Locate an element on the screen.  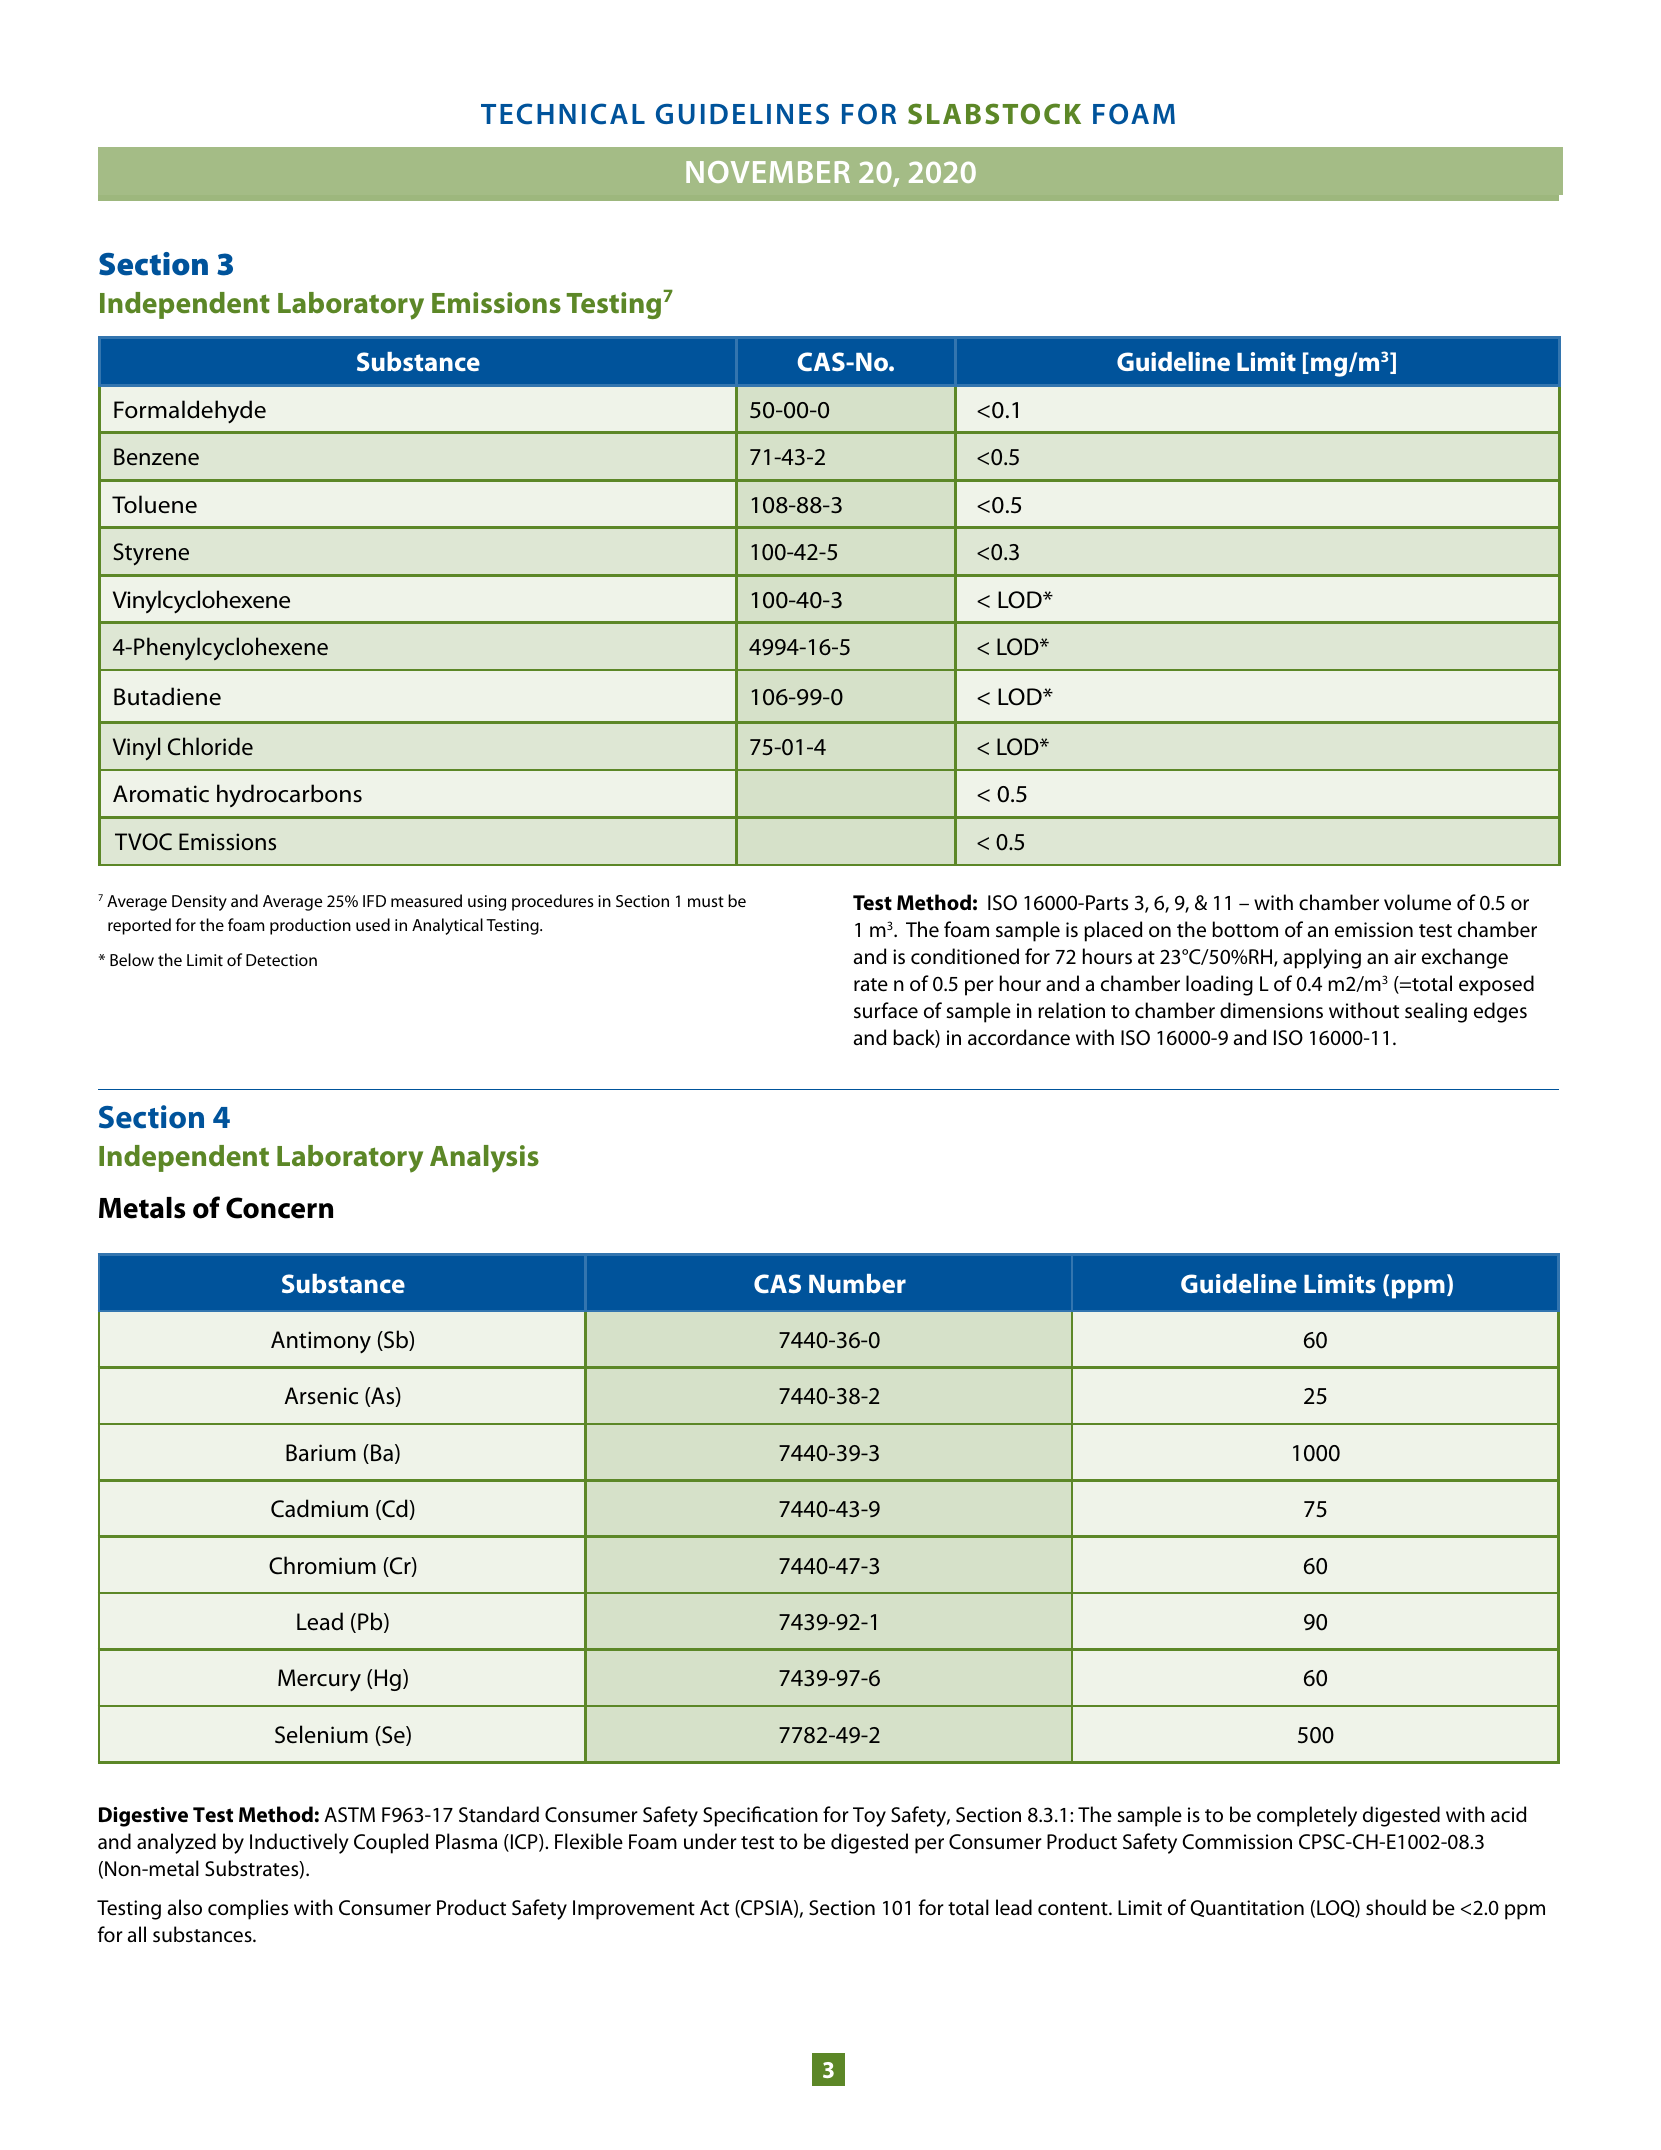
dimensions is located at coordinates (1271, 1010).
